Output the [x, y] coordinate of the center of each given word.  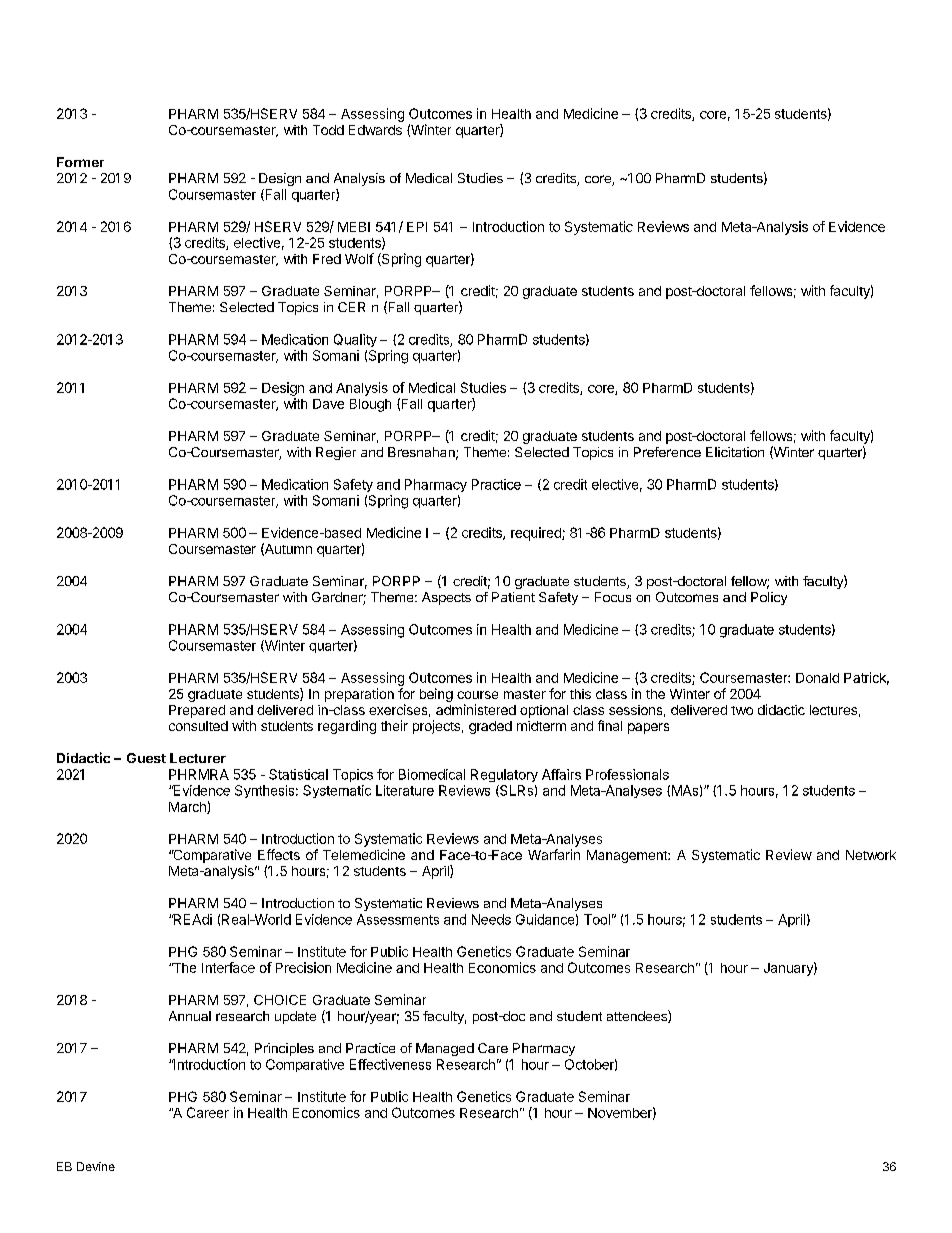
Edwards [375, 130]
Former [80, 162]
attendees [638, 1016]
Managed [445, 1049]
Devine [96, 1166]
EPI [417, 227]
